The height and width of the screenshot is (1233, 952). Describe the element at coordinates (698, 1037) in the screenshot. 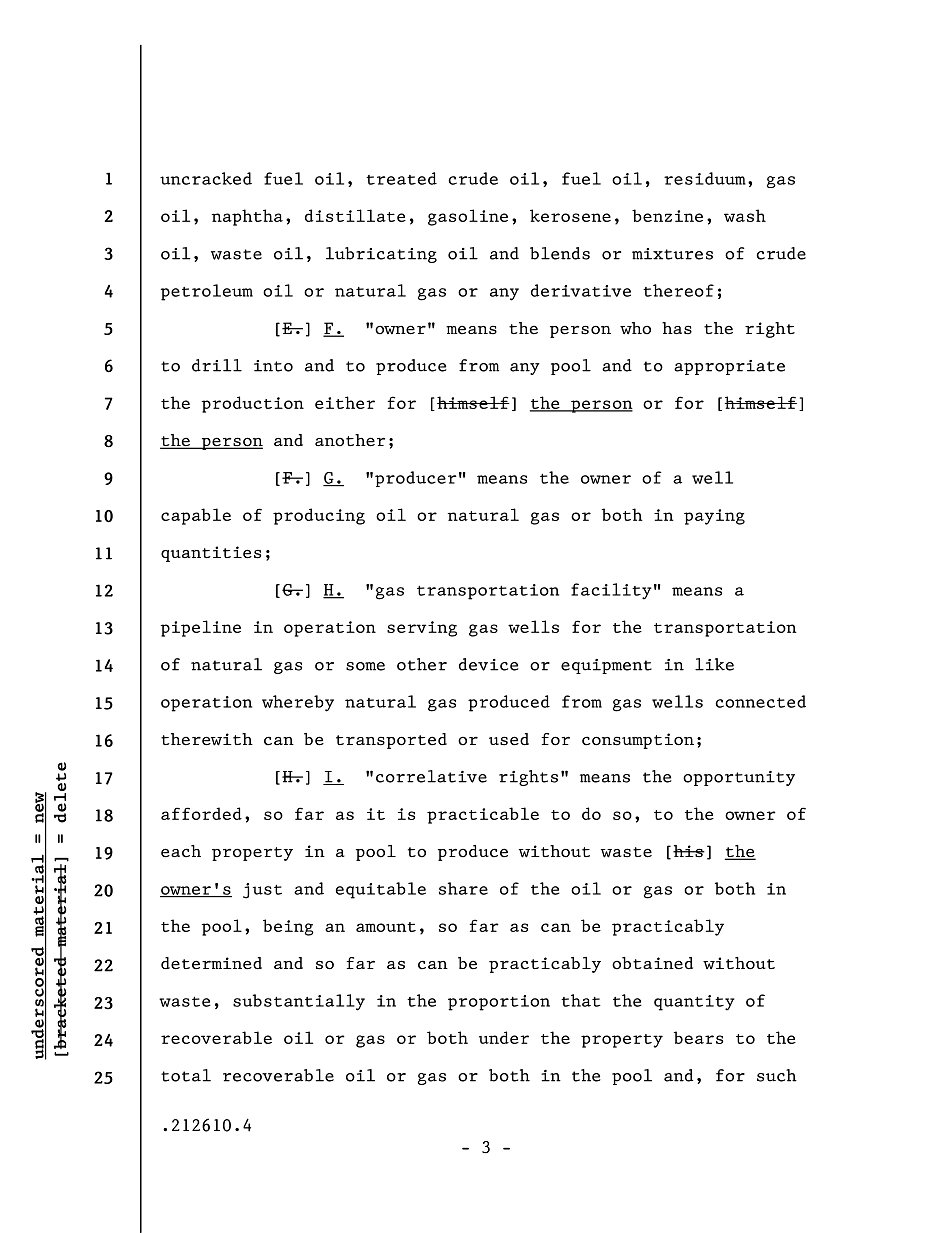

I see `bears` at that location.
